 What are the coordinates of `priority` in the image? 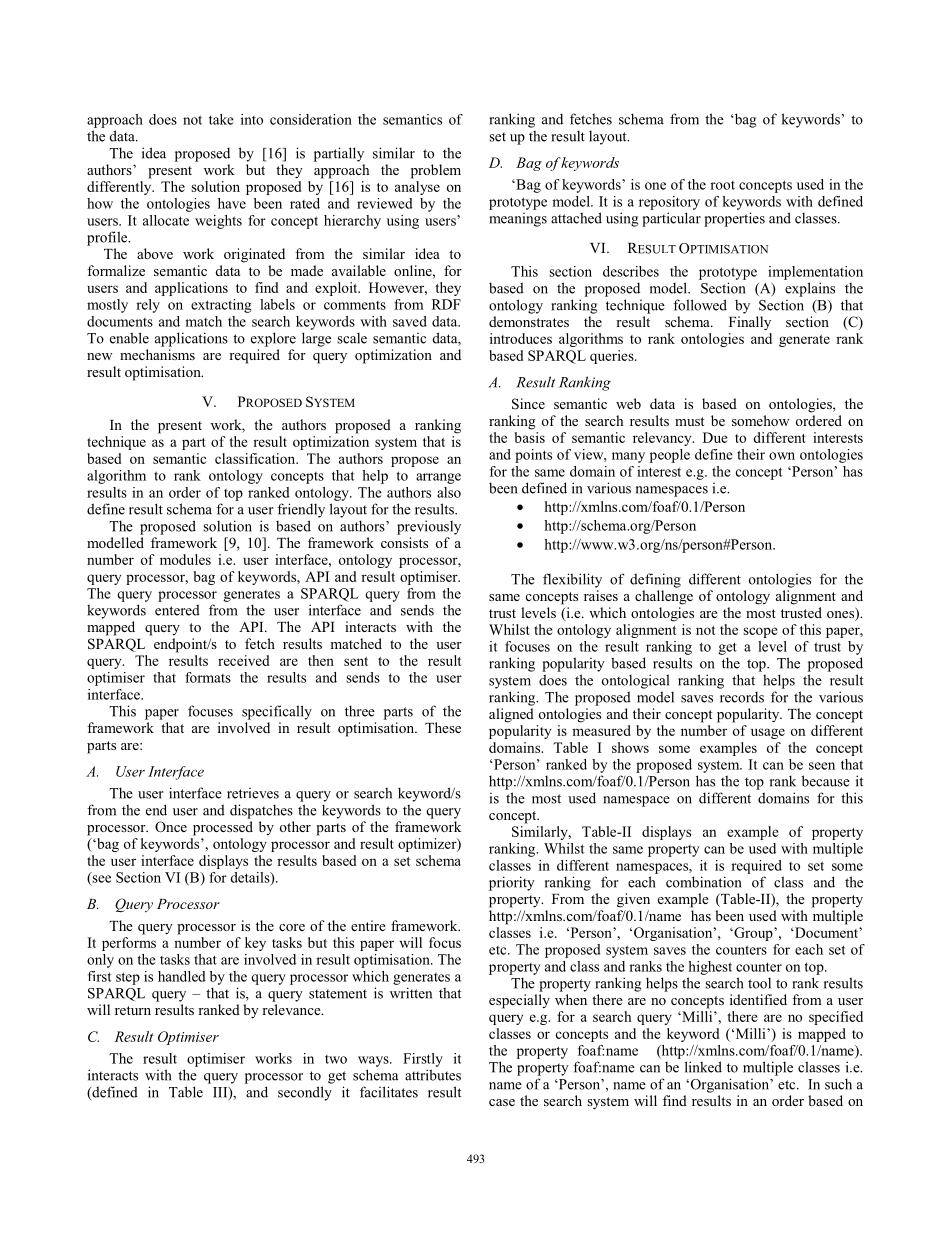 It's located at (512, 883).
